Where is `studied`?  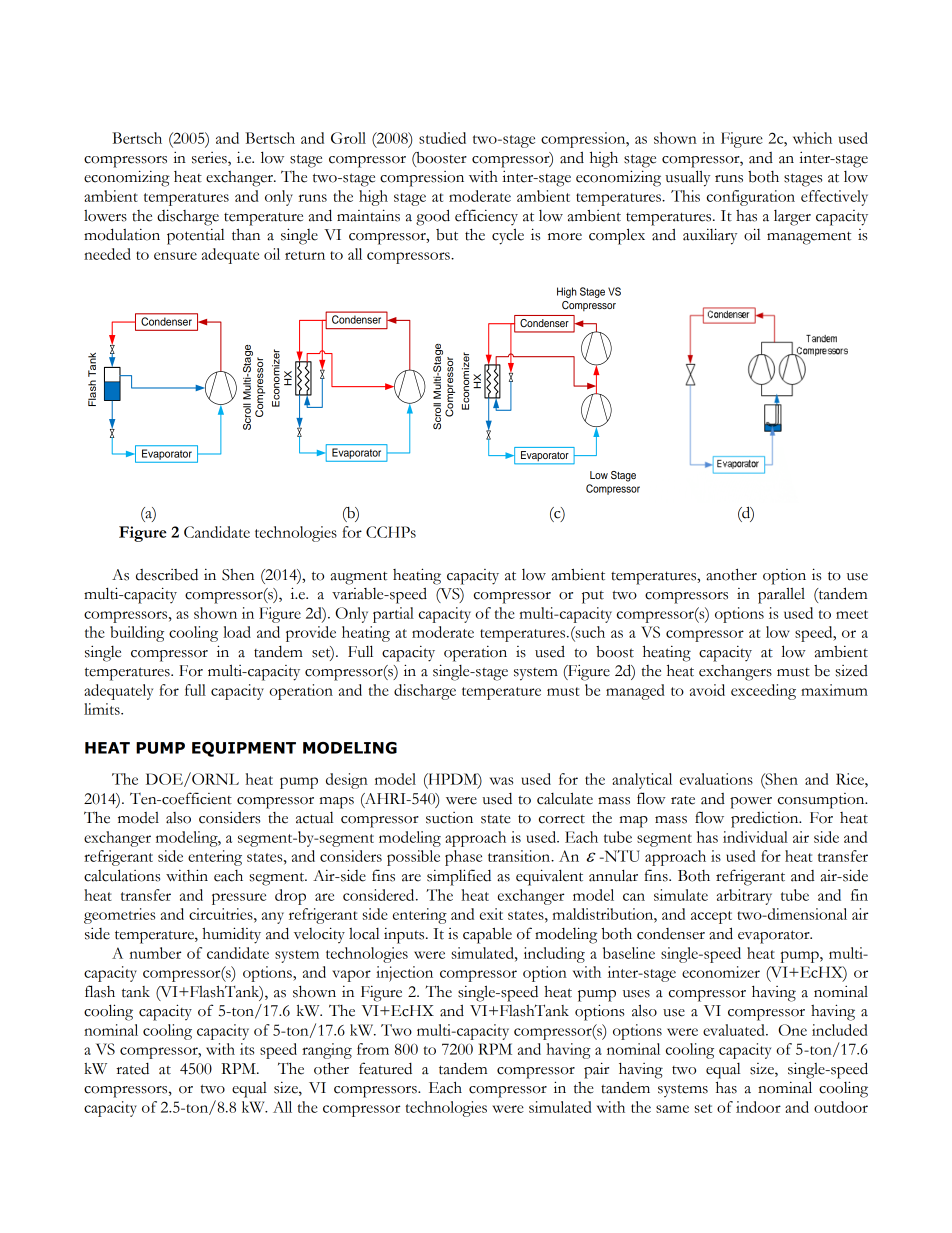
studied is located at coordinates (442, 138).
